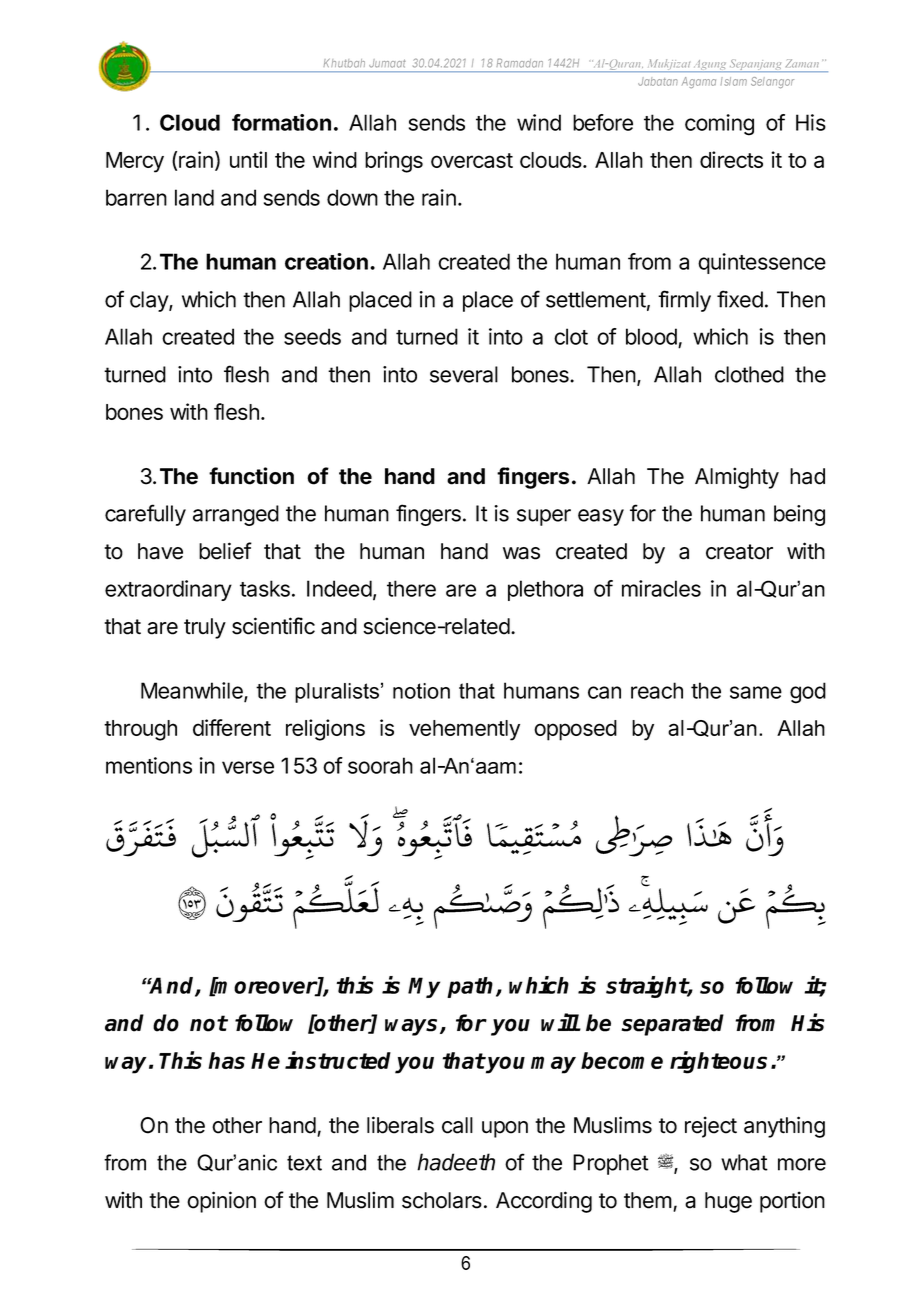 The height and width of the page is (1308, 924). Describe the element at coordinates (248, 767) in the page. I see `verse` at that location.
